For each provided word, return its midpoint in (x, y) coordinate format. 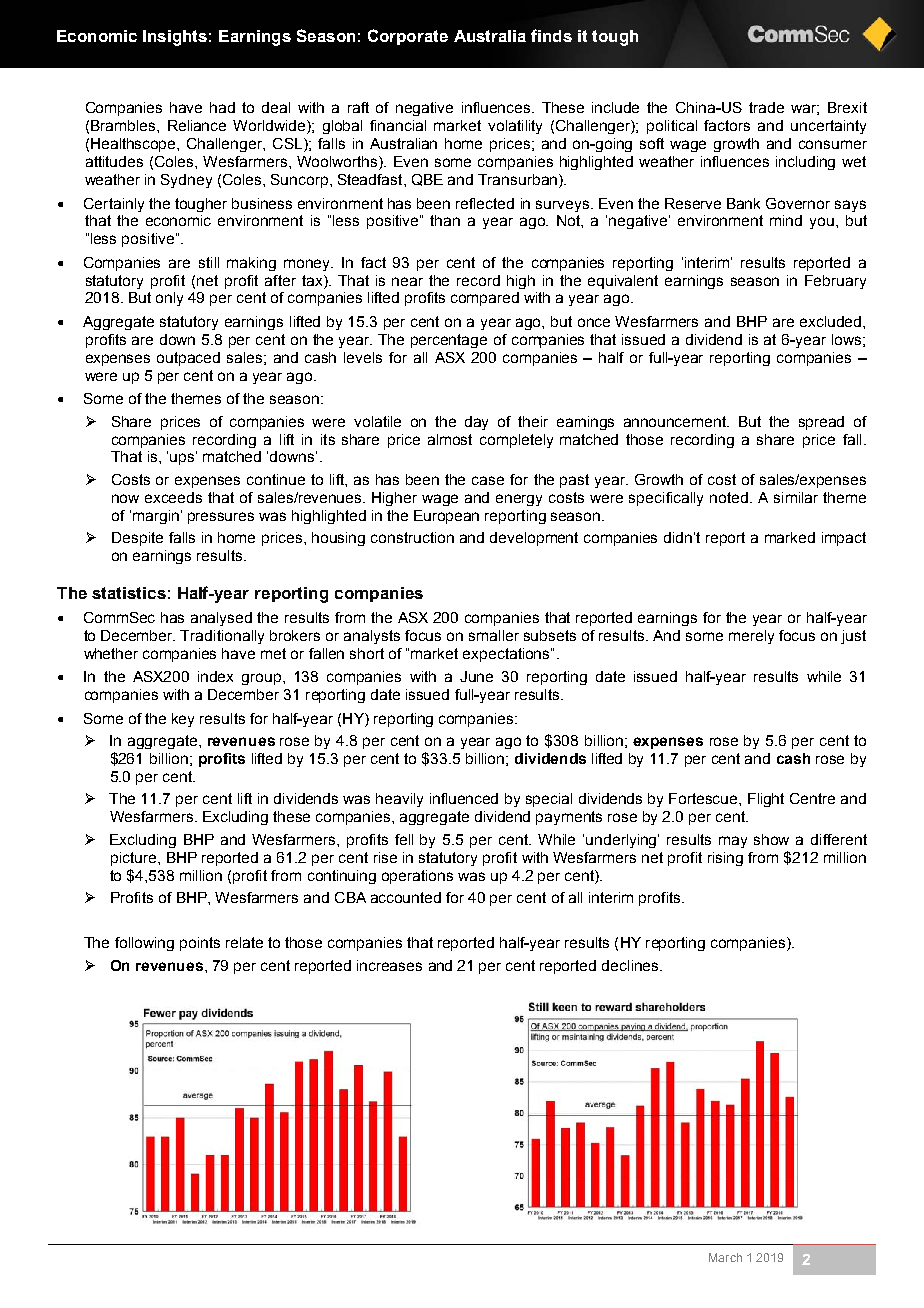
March (725, 1257)
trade (766, 107)
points (200, 944)
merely (751, 637)
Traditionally (222, 637)
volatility (515, 127)
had (222, 107)
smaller (494, 635)
